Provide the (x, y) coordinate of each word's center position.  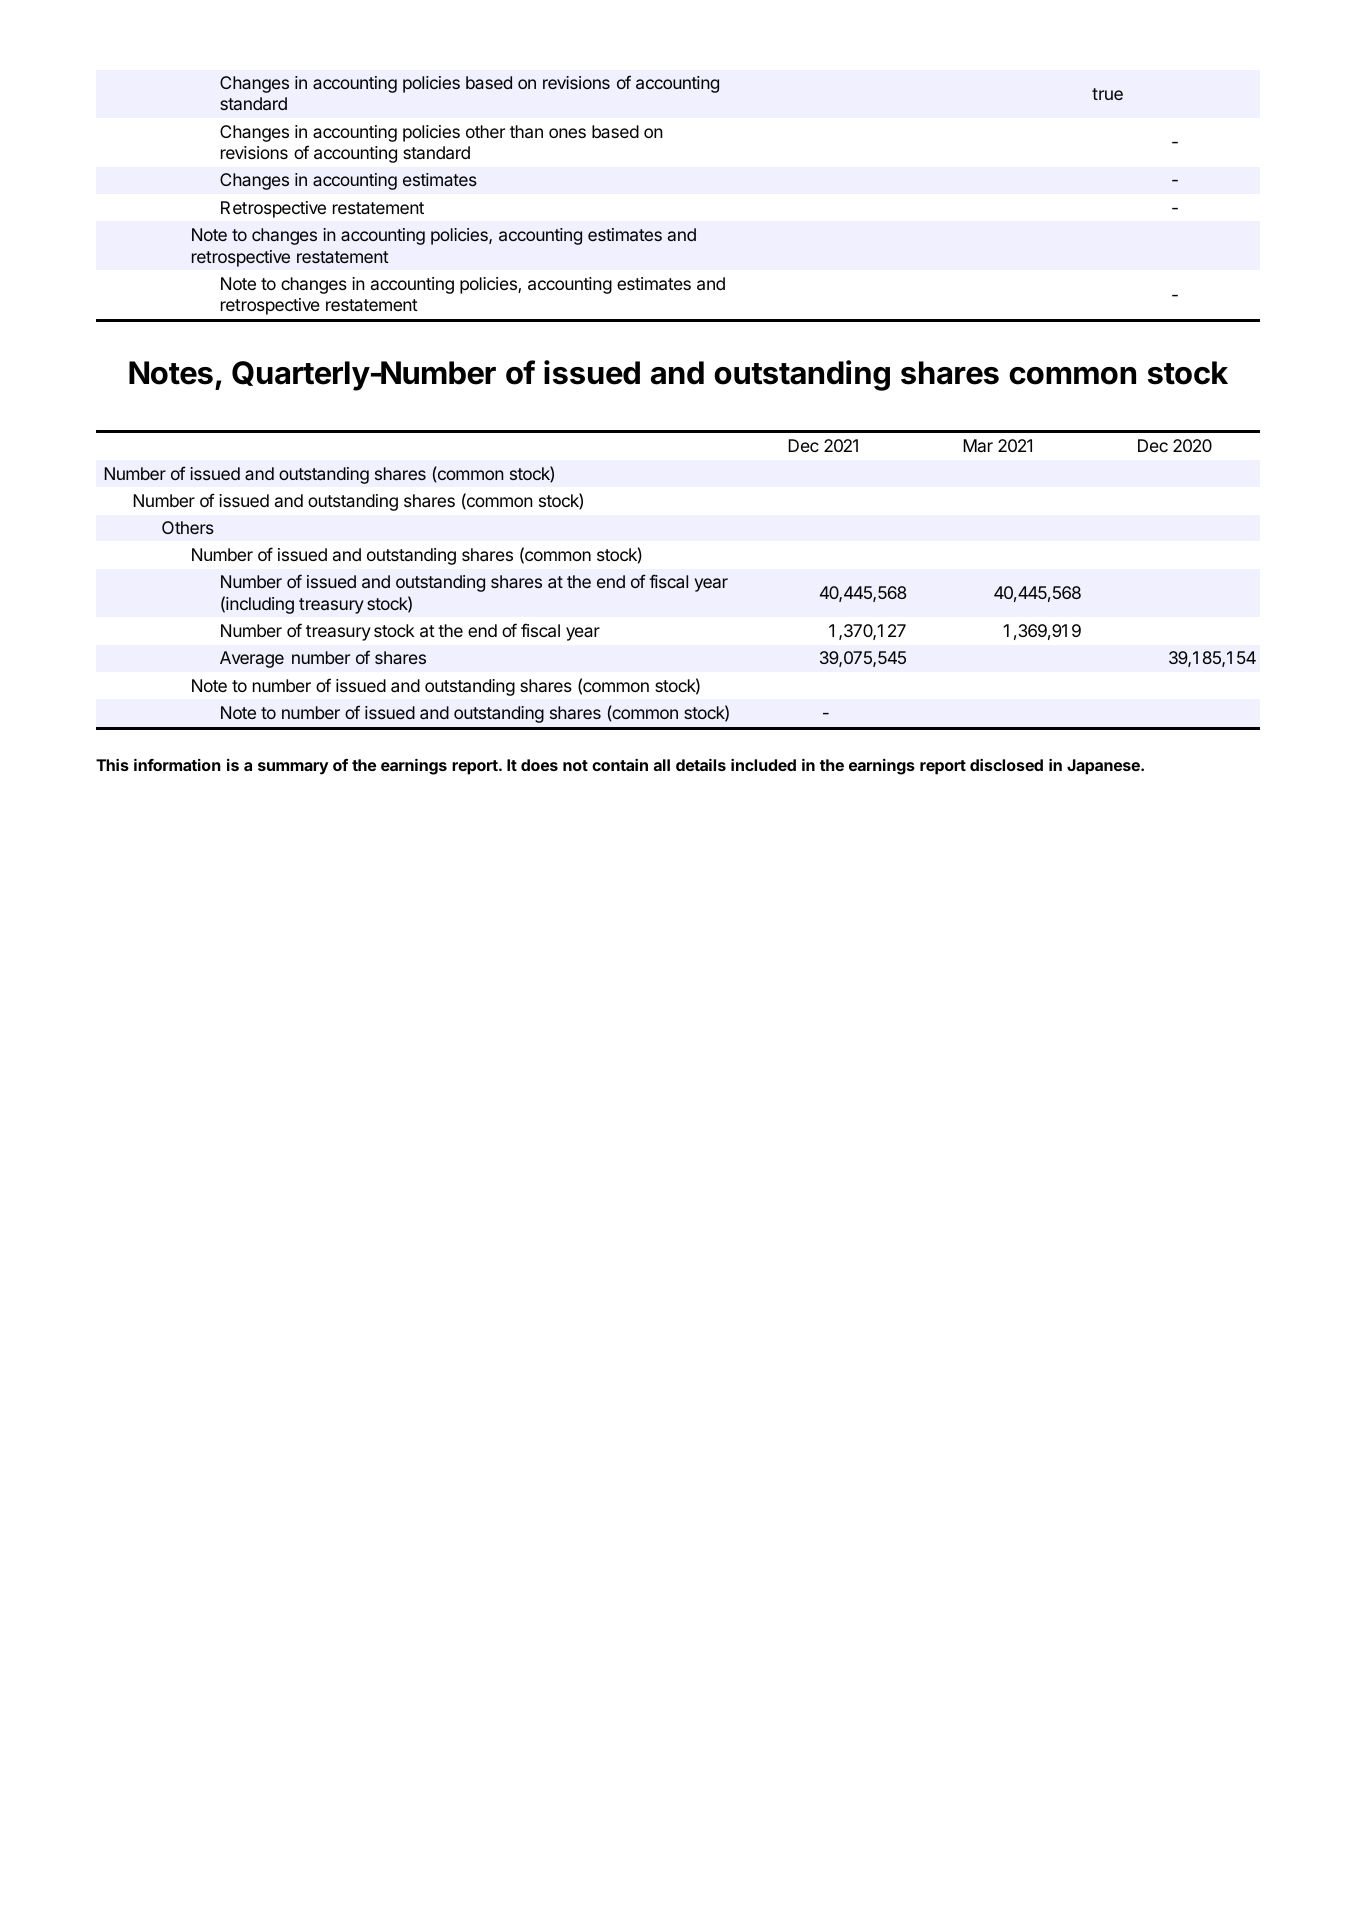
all (662, 765)
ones (567, 133)
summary (293, 768)
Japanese (1104, 767)
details (701, 765)
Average (252, 659)
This (112, 765)
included (763, 765)
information (177, 765)
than (526, 131)
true (1107, 94)
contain (620, 765)
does (539, 765)
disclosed (1006, 765)
